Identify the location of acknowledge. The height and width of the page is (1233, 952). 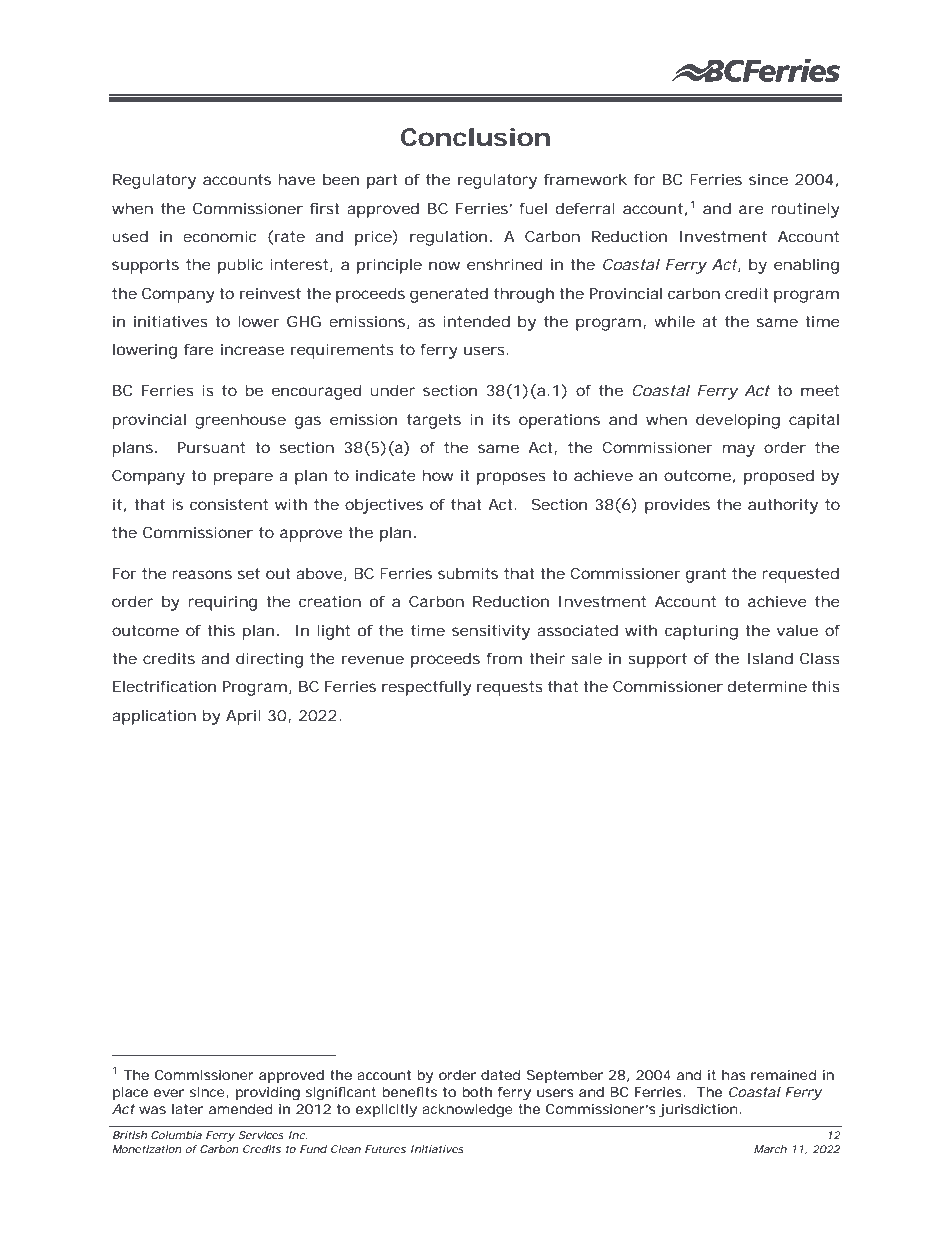
(467, 1111).
